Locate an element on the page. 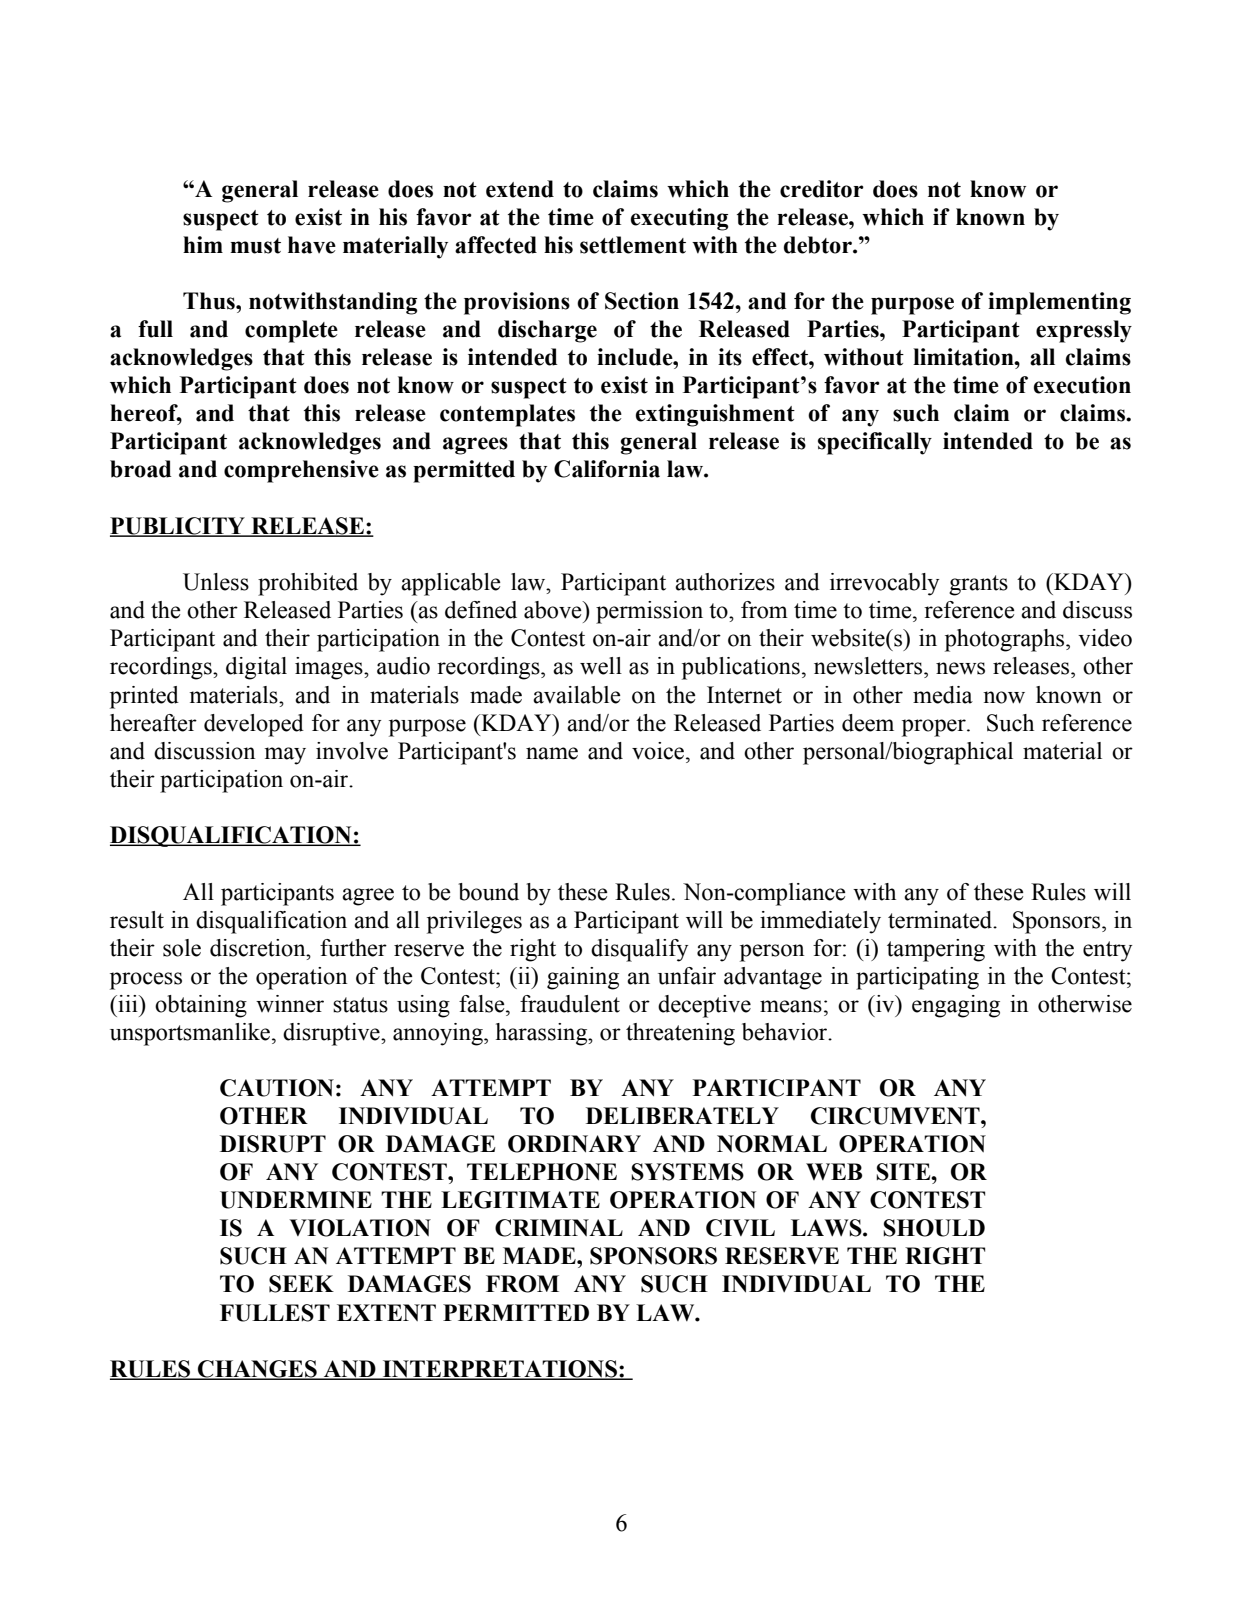  discretion is located at coordinates (259, 948).
